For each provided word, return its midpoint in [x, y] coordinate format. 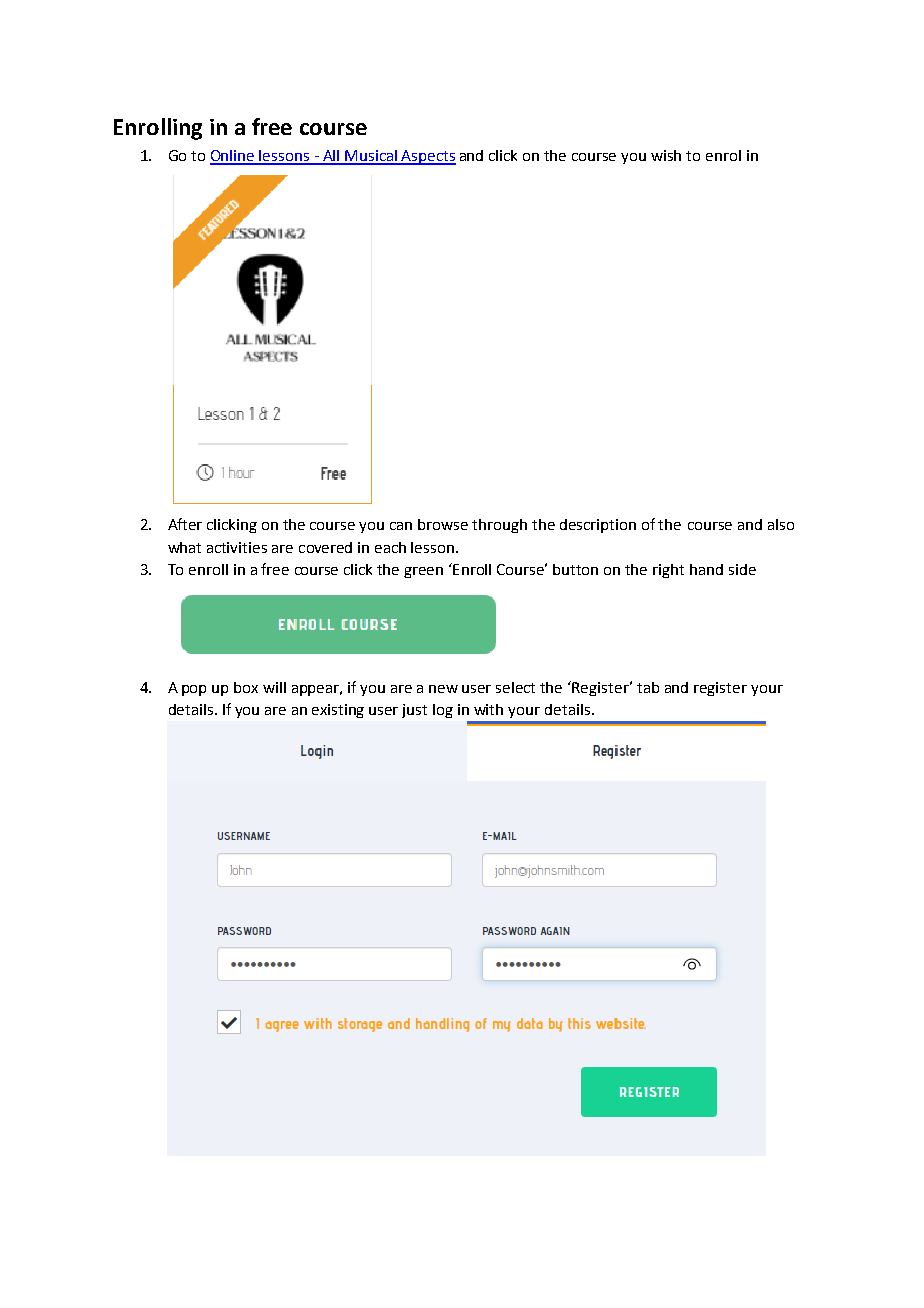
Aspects [427, 157]
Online [233, 157]
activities [237, 547]
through [499, 526]
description [598, 526]
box [246, 687]
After [185, 524]
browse [443, 524]
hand [706, 569]
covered [325, 547]
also [781, 524]
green [423, 572]
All [331, 157]
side [742, 569]
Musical [371, 157]
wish [666, 155]
